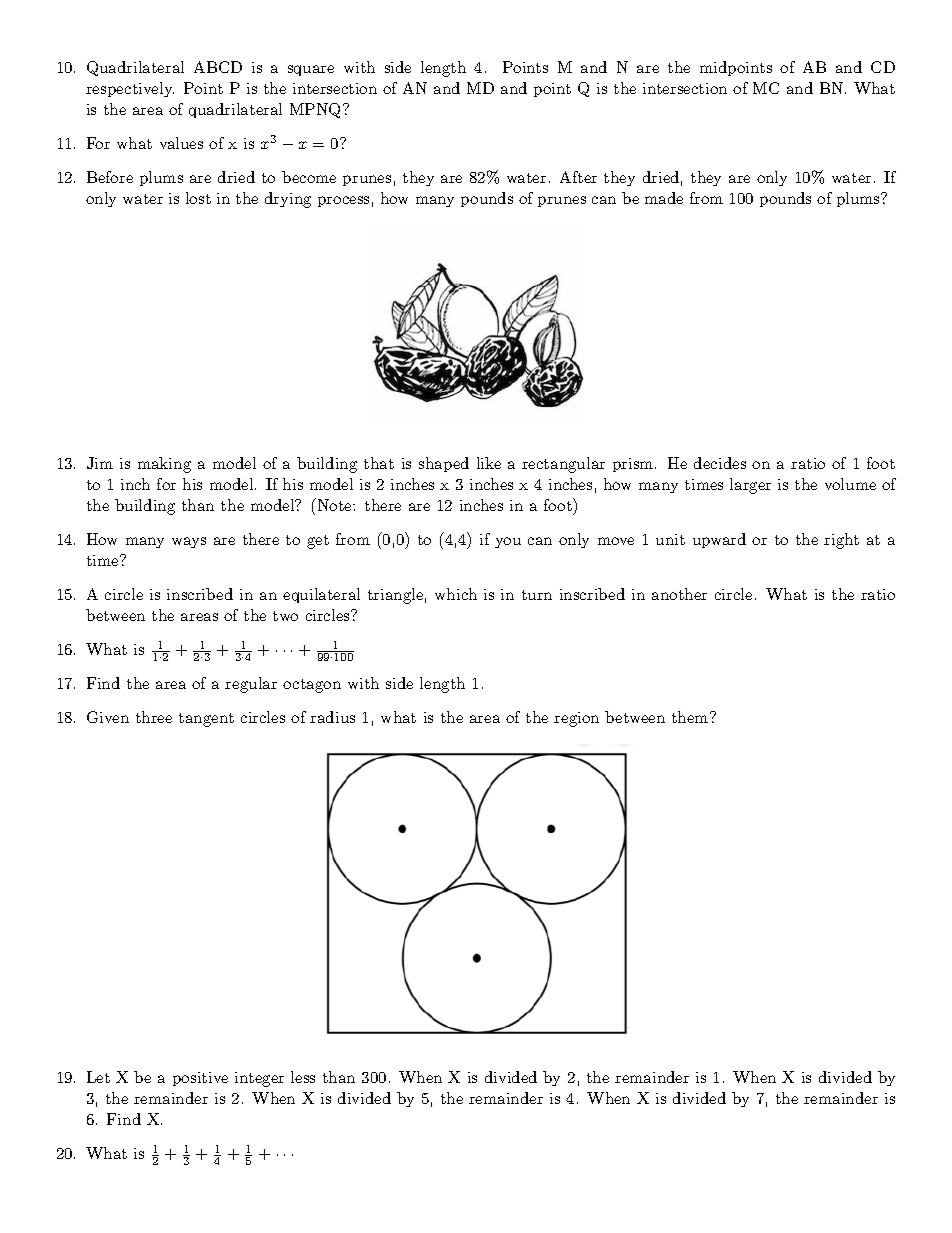  Describe the element at coordinates (576, 719) in the screenshot. I see `region` at that location.
